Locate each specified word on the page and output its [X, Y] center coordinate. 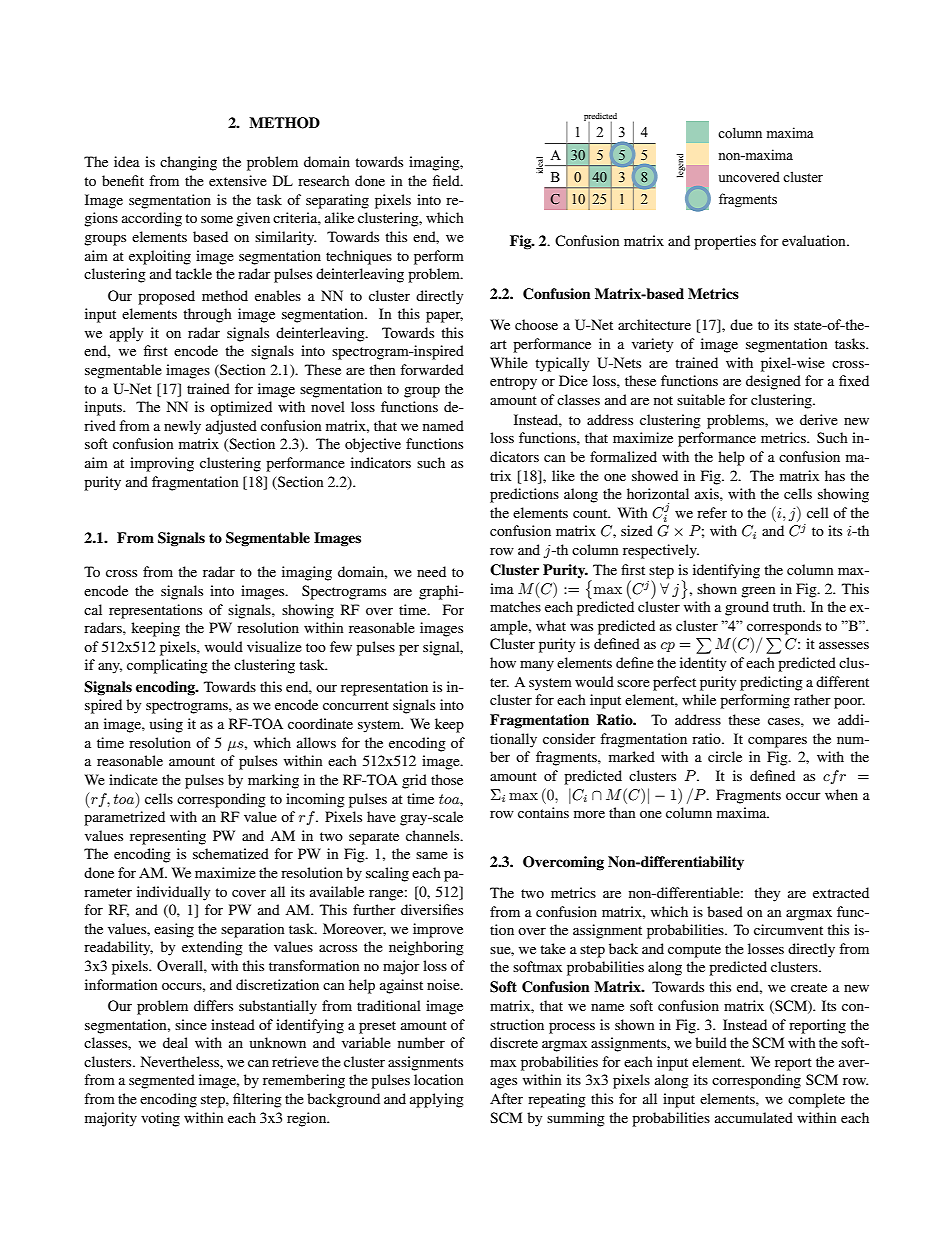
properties [725, 242]
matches [515, 606]
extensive [238, 180]
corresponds [784, 627]
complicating [167, 666]
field [447, 180]
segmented [162, 1081]
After [506, 1098]
